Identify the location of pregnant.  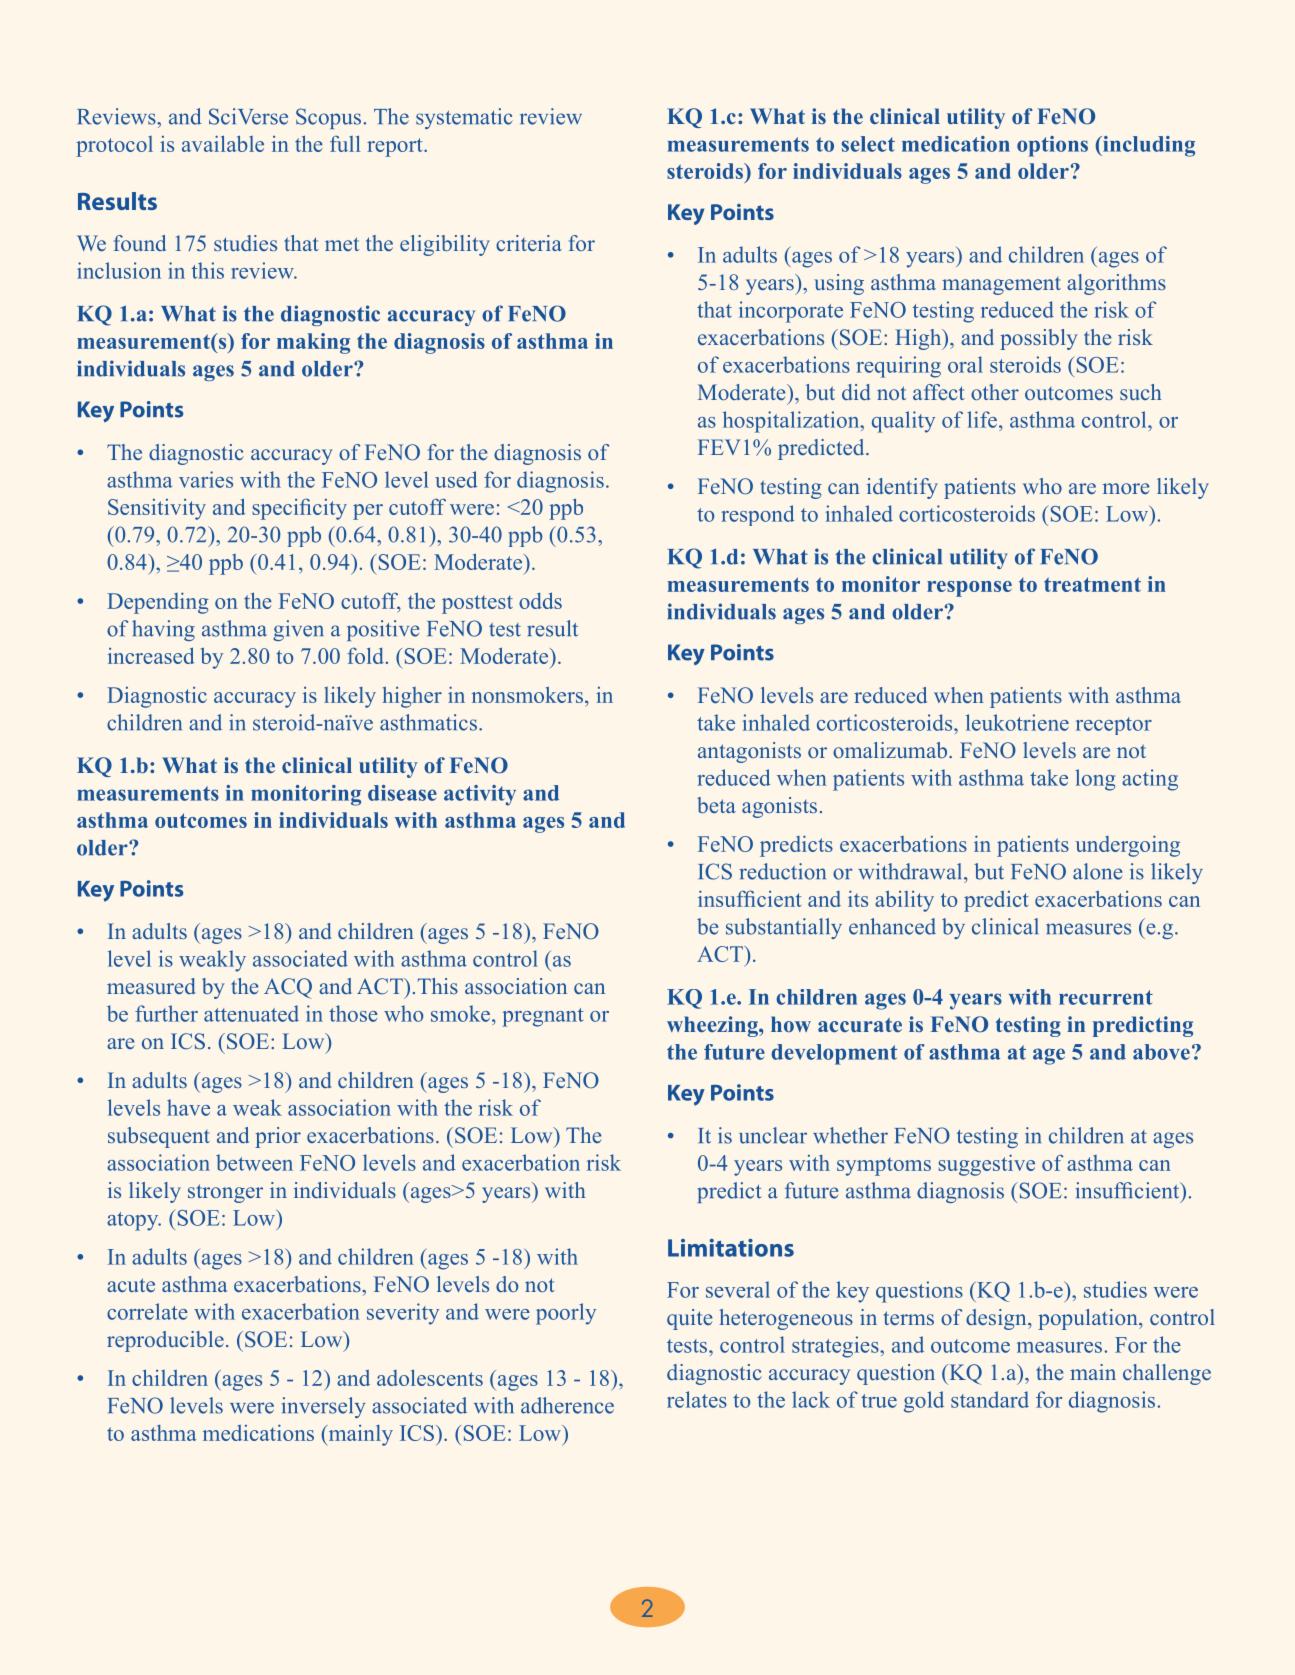
(543, 1017).
